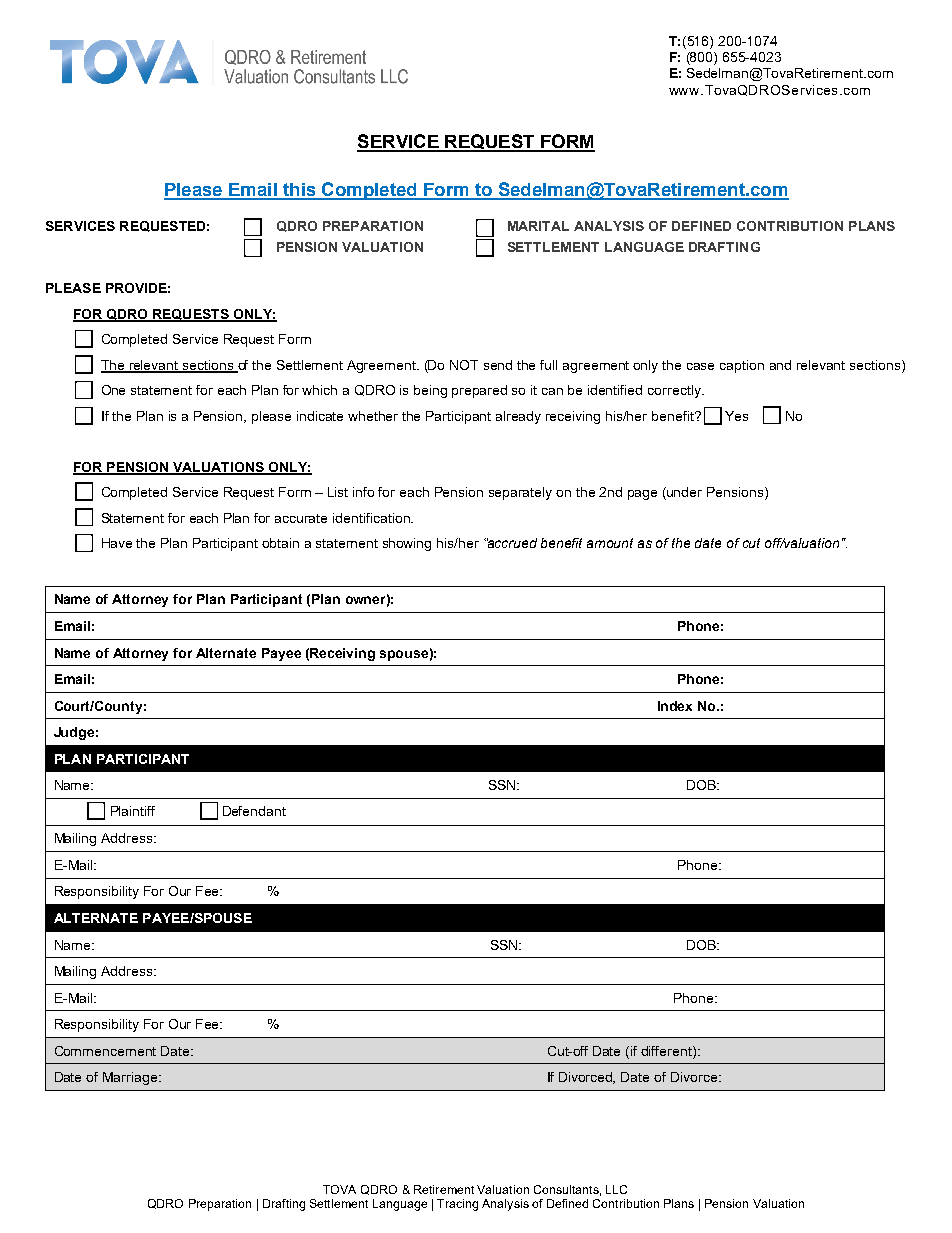  Describe the element at coordinates (457, 1205) in the screenshot. I see `Tracing` at that location.
